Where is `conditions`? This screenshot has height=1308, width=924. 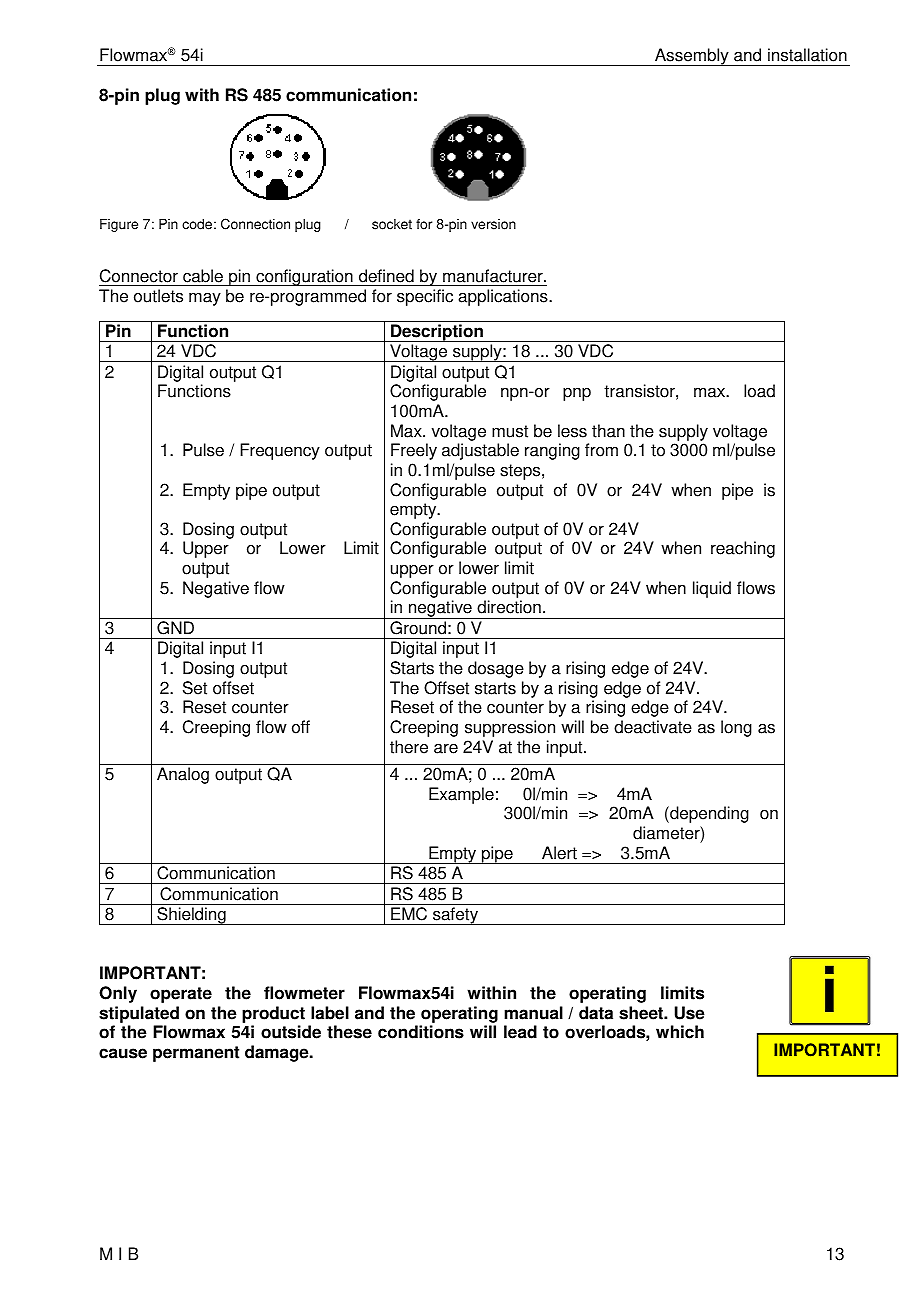
conditions is located at coordinates (421, 1032).
